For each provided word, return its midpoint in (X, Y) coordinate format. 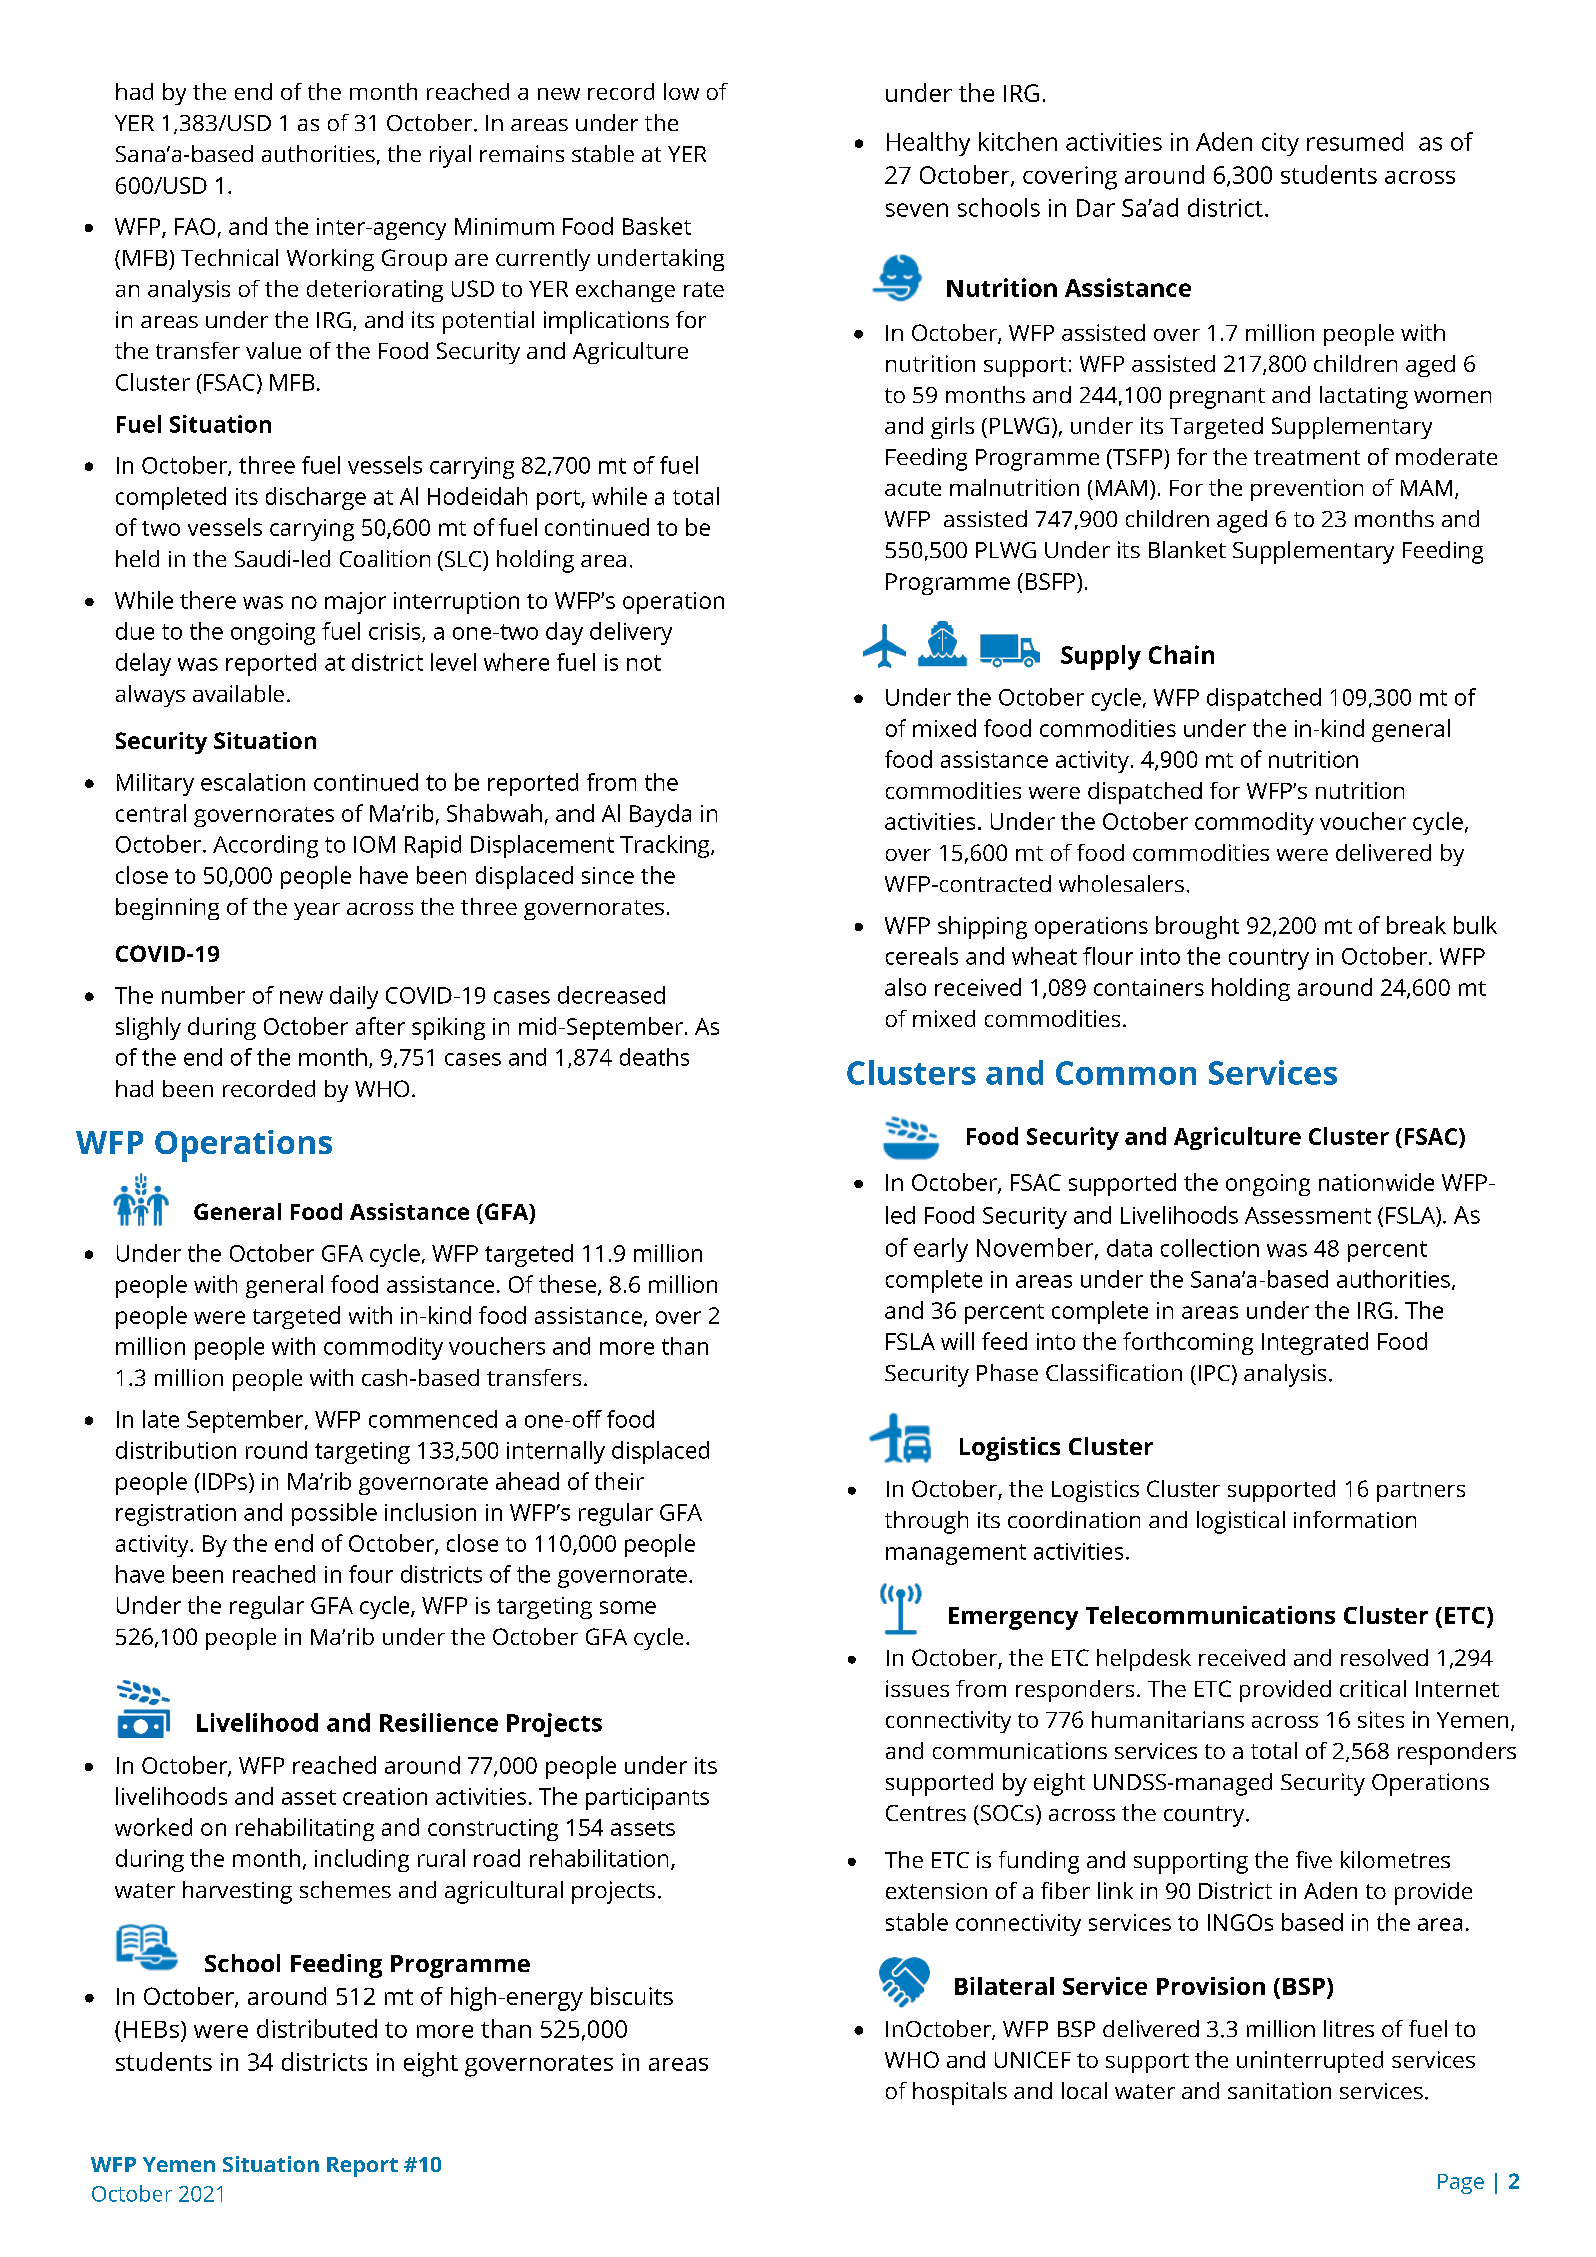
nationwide (1376, 1182)
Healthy (928, 144)
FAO (195, 226)
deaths (654, 1057)
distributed (317, 2028)
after (380, 1026)
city (1280, 144)
